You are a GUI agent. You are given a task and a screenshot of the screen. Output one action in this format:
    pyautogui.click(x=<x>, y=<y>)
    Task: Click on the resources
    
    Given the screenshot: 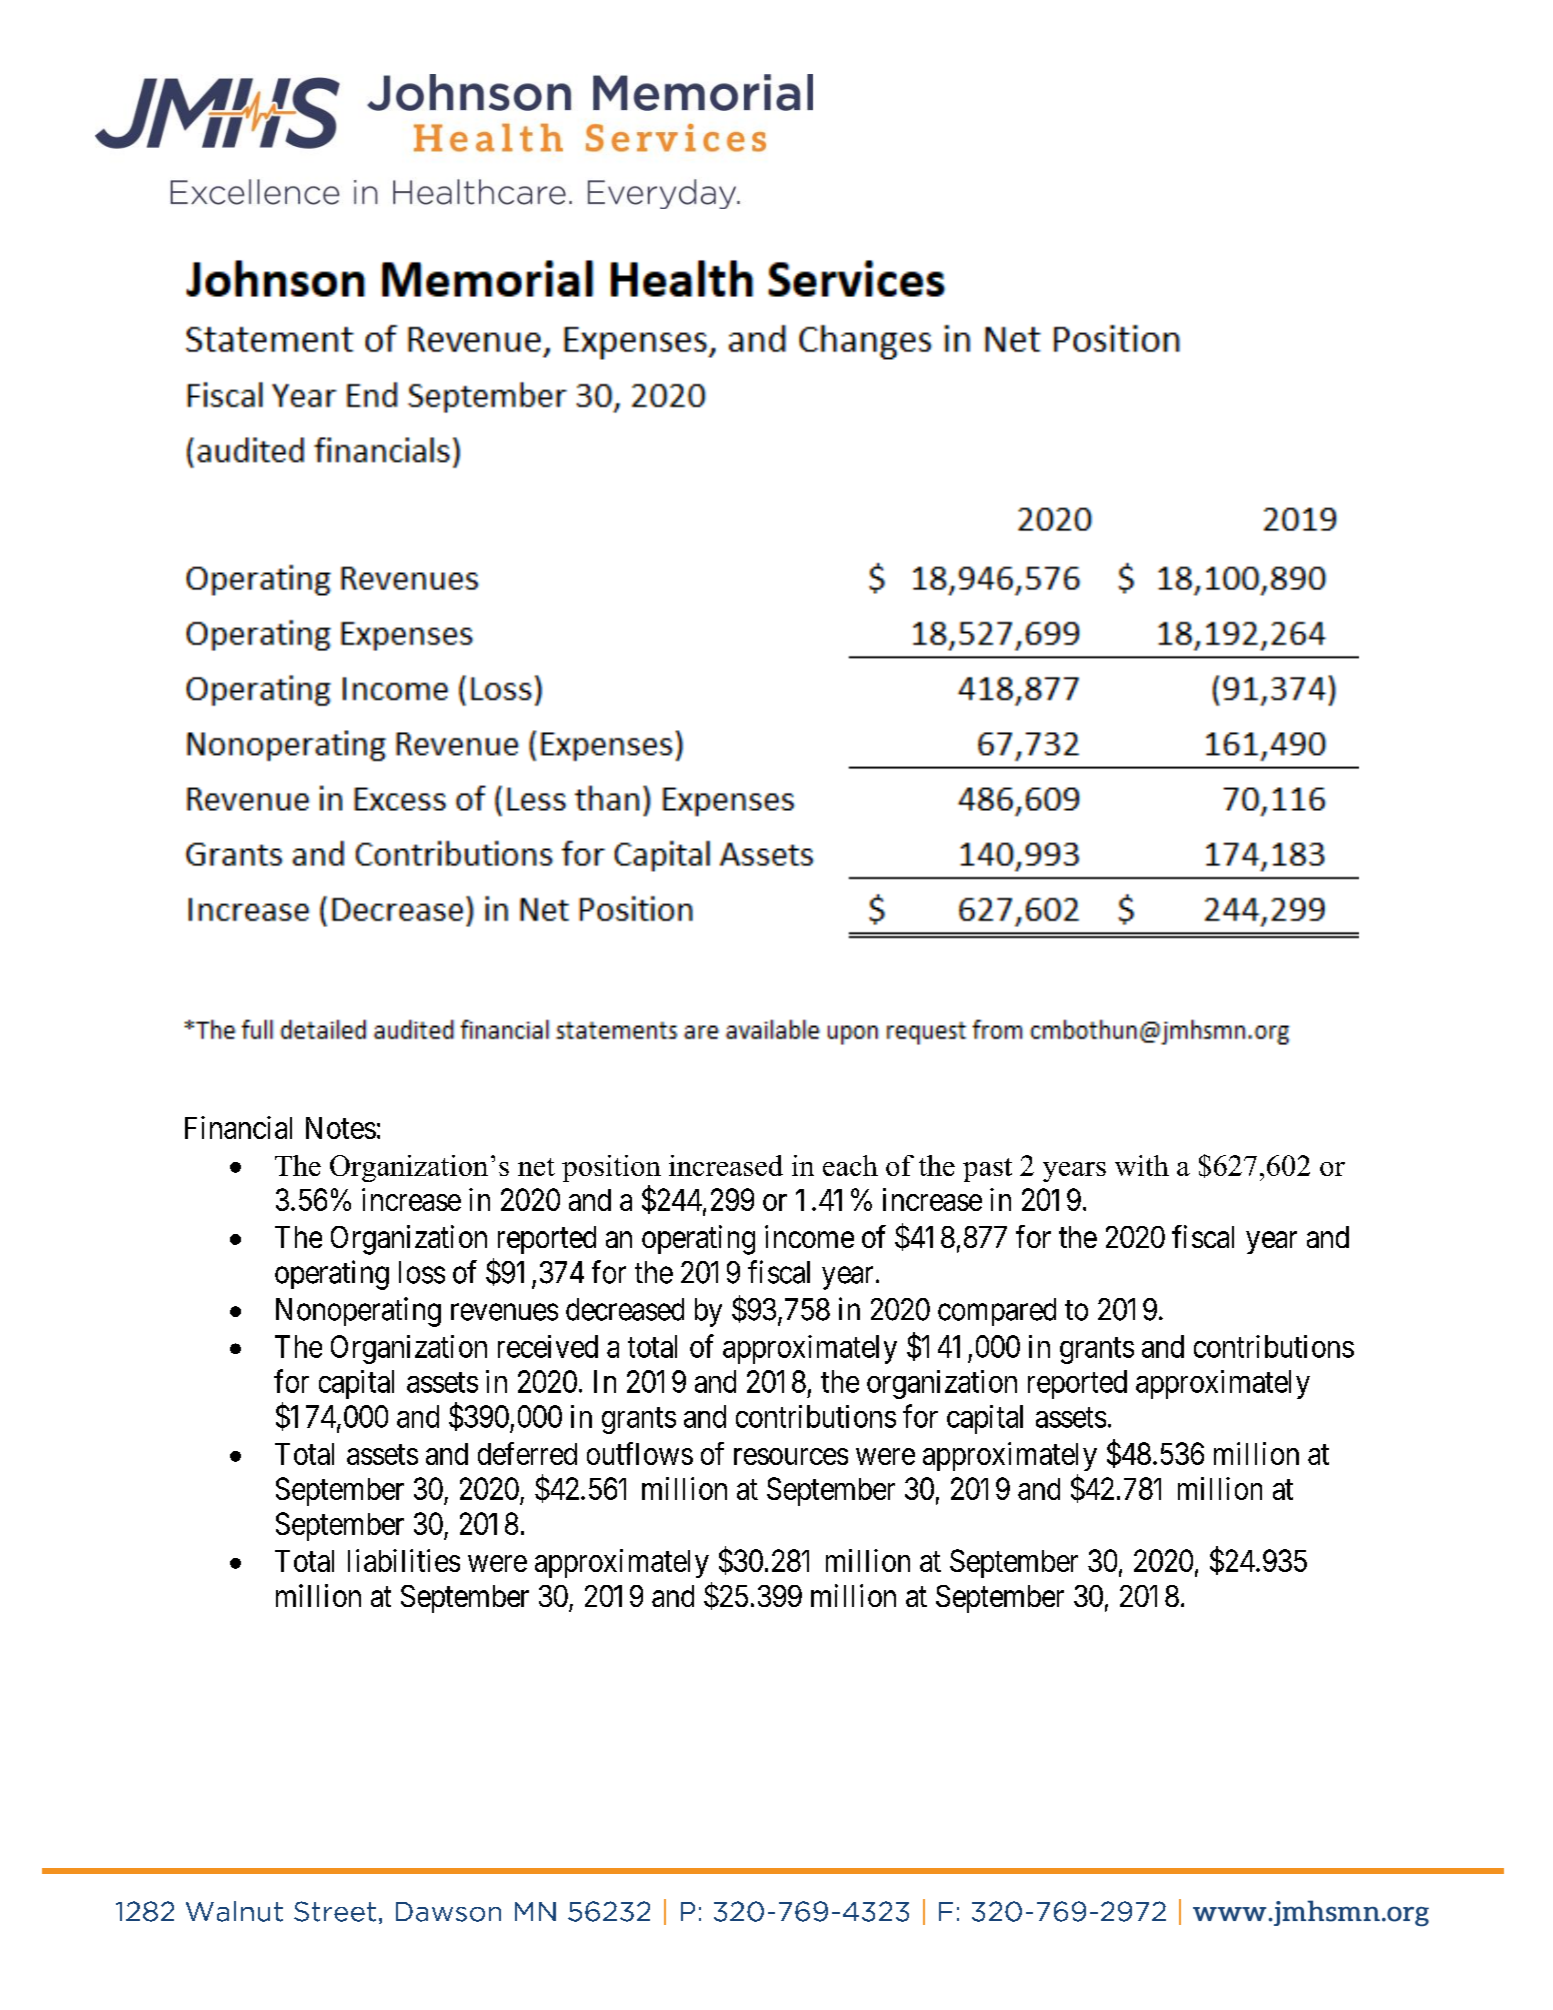 What is the action you would take?
    pyautogui.click(x=791, y=1456)
